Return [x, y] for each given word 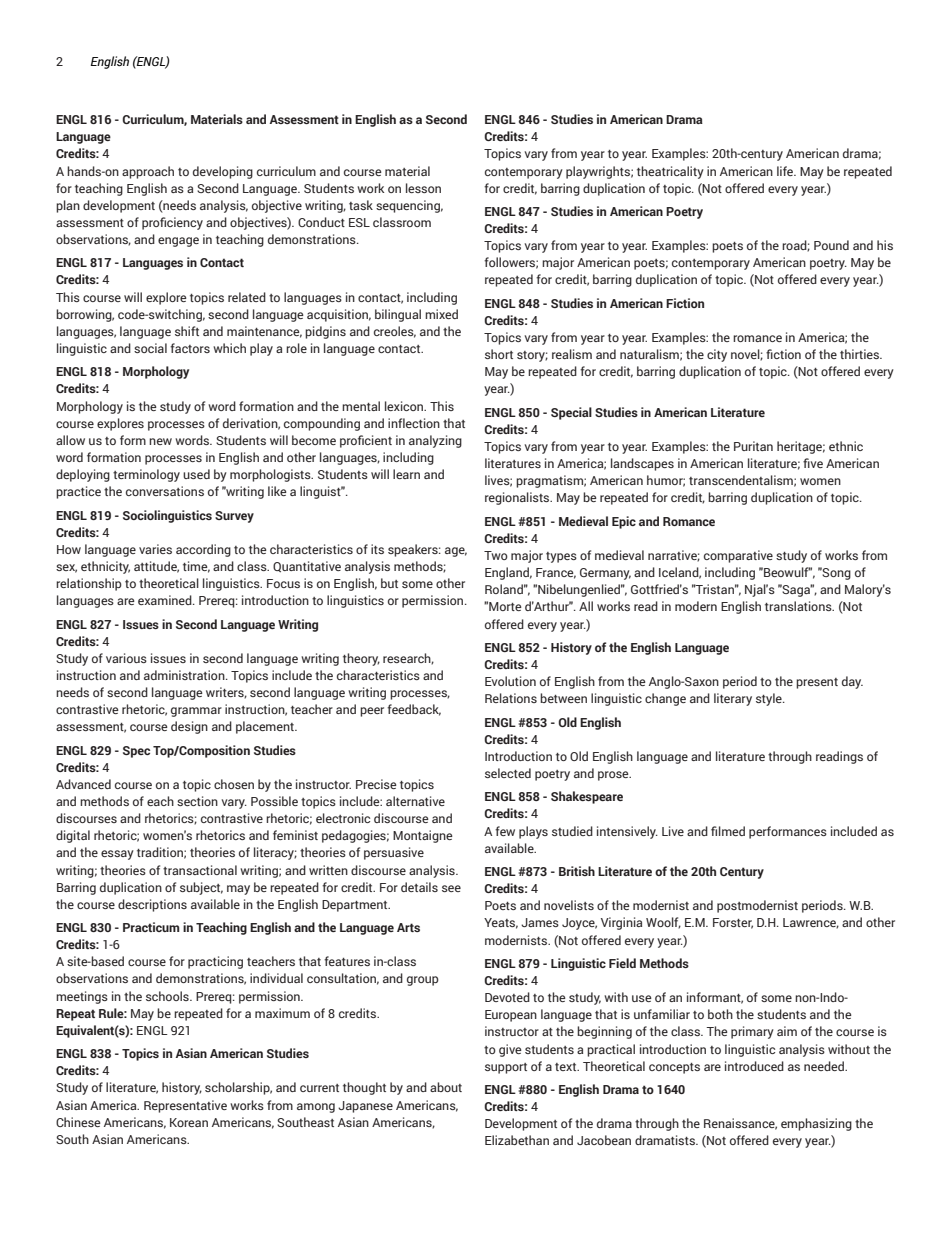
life [786, 171]
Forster [733, 923]
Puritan [753, 446]
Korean [189, 1122]
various [126, 658]
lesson [423, 188]
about [446, 1087]
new [160, 441]
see [451, 888]
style [770, 699]
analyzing [435, 441]
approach [148, 172]
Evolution [510, 681]
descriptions [152, 905]
